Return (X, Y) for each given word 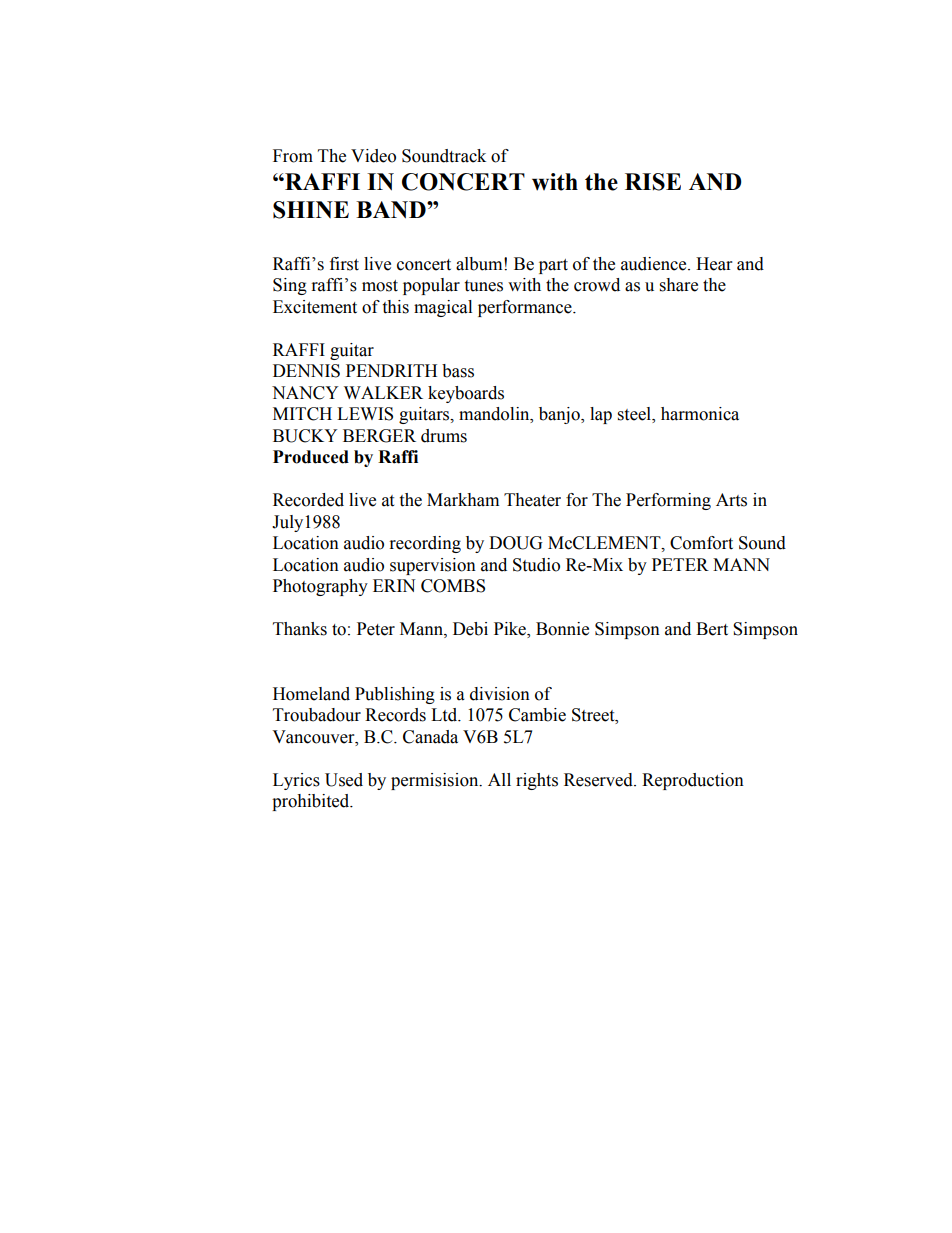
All (499, 779)
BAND (392, 210)
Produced (311, 457)
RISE (653, 182)
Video (373, 156)
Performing (668, 501)
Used (344, 780)
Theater (532, 500)
